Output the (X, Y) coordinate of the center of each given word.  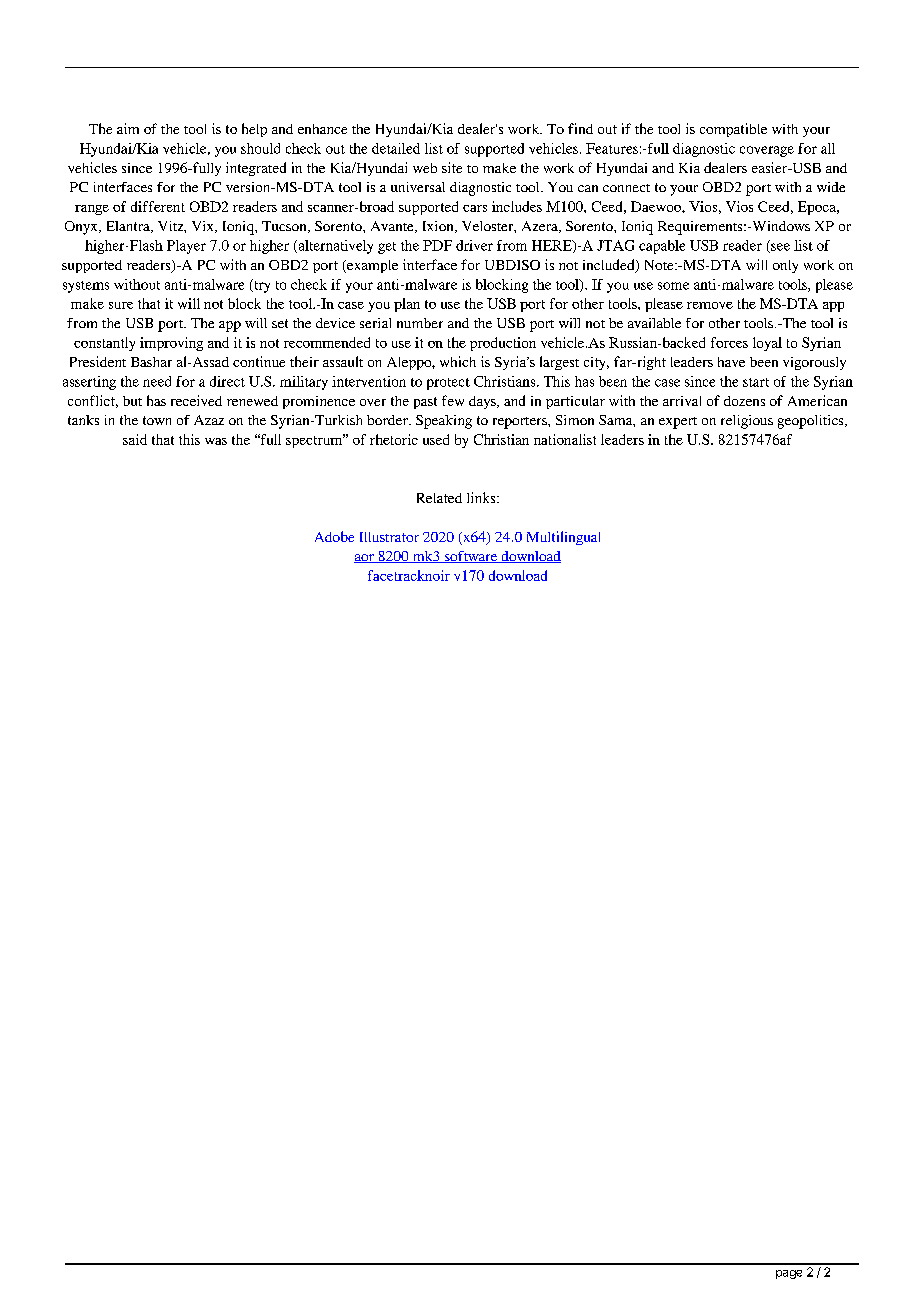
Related (439, 498)
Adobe (334, 536)
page (789, 1274)
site (452, 167)
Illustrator (389, 537)
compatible (733, 130)
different (158, 206)
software (471, 557)
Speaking (444, 422)
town (157, 420)
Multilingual (563, 538)
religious (747, 422)
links (482, 497)
